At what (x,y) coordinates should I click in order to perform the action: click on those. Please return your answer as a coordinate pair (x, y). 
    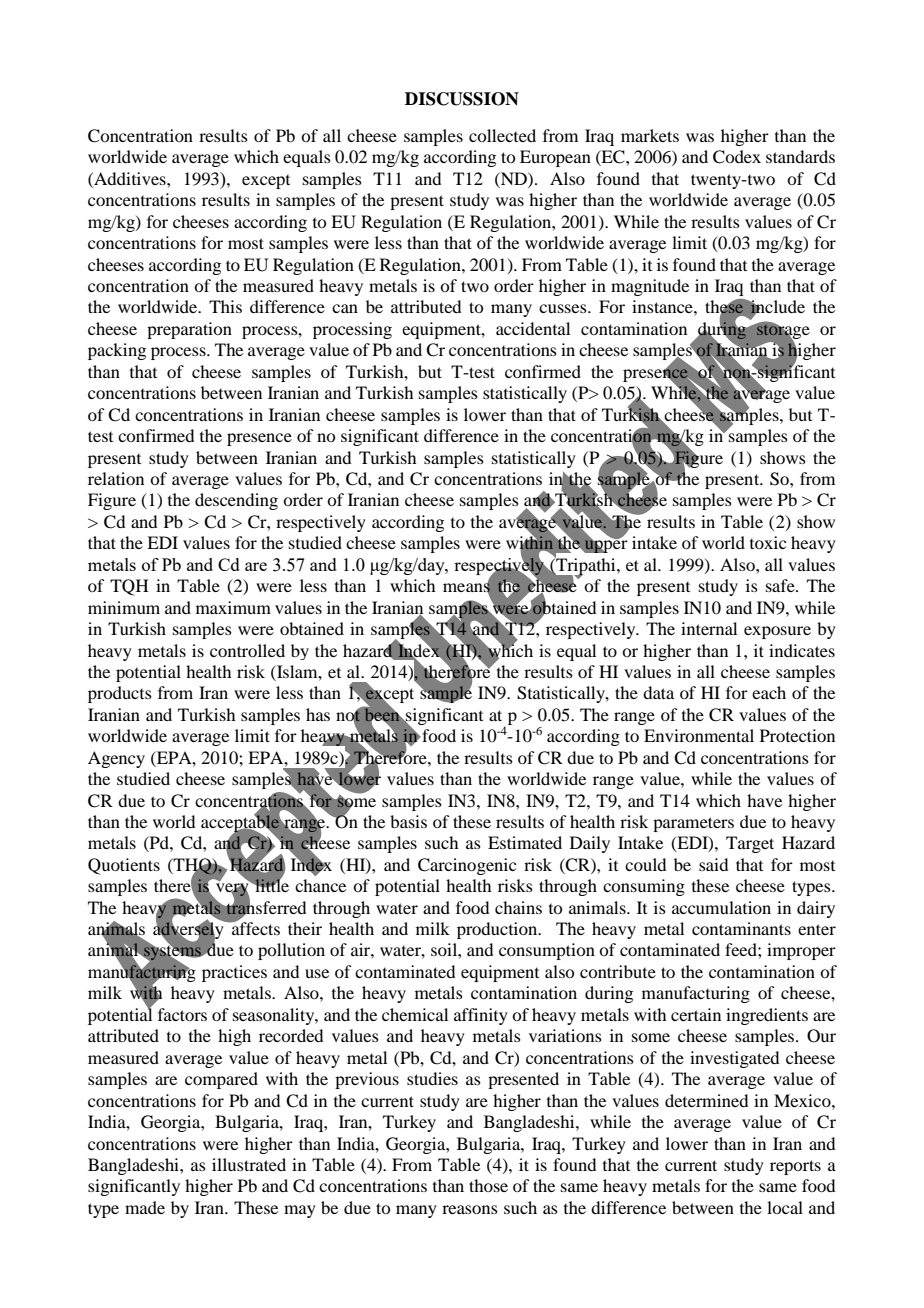
    Looking at the image, I should click on (488, 1185).
